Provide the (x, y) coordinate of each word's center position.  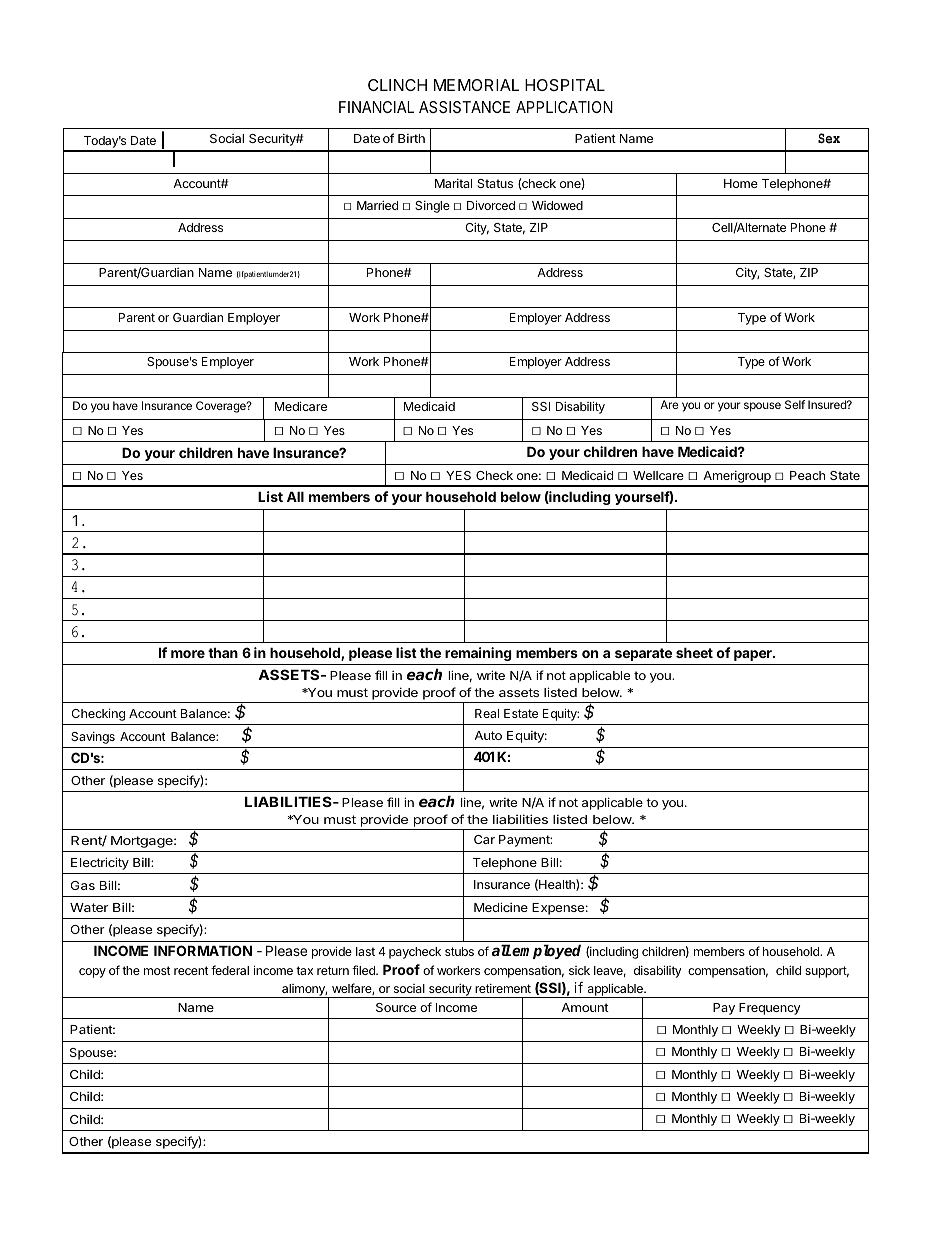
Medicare (301, 406)
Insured (828, 404)
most (157, 970)
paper (754, 655)
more (188, 654)
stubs (459, 951)
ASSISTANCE (464, 107)
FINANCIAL (376, 107)
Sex (829, 138)
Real (487, 713)
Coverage (222, 407)
